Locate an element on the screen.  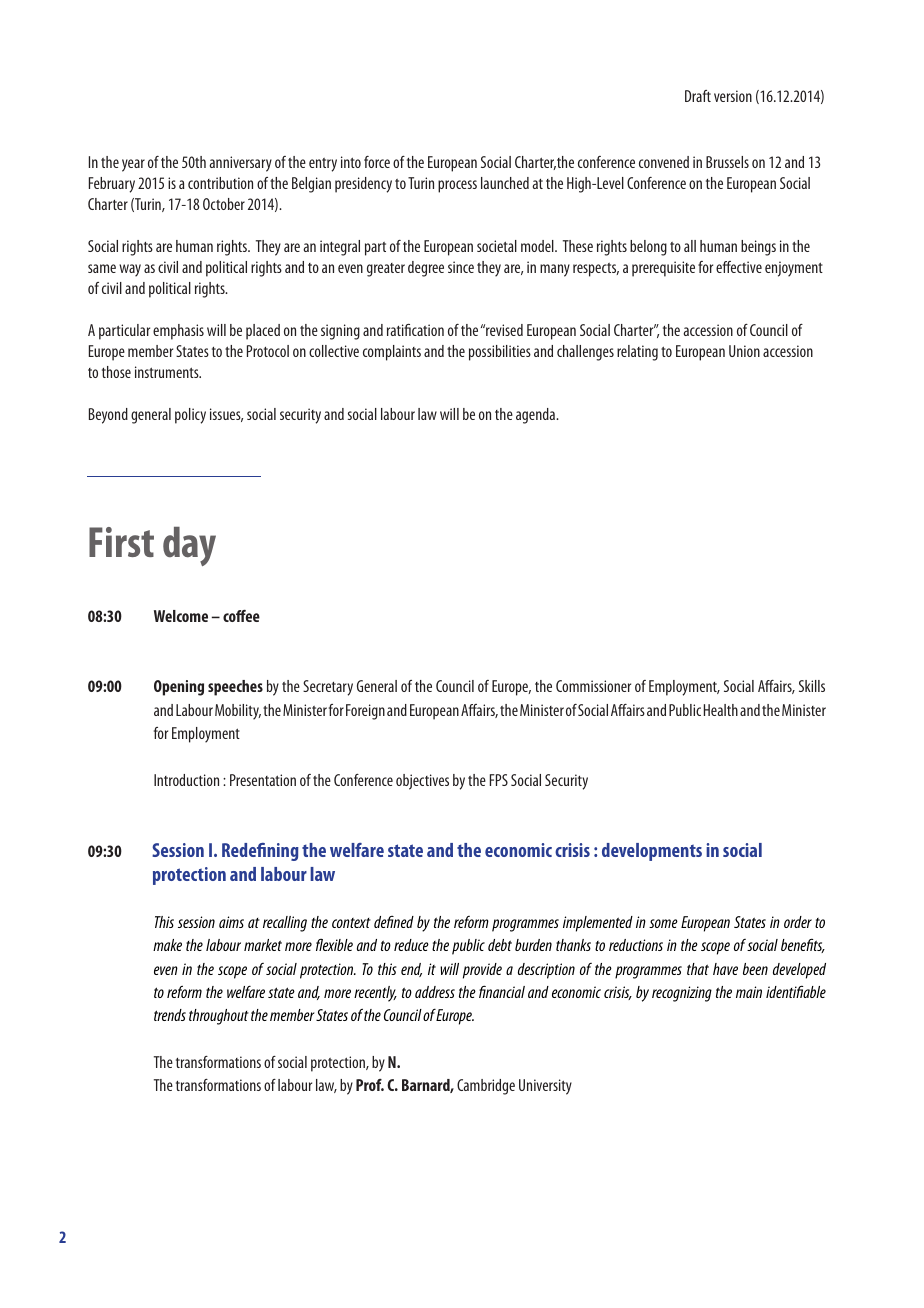
process is located at coordinates (457, 186).
